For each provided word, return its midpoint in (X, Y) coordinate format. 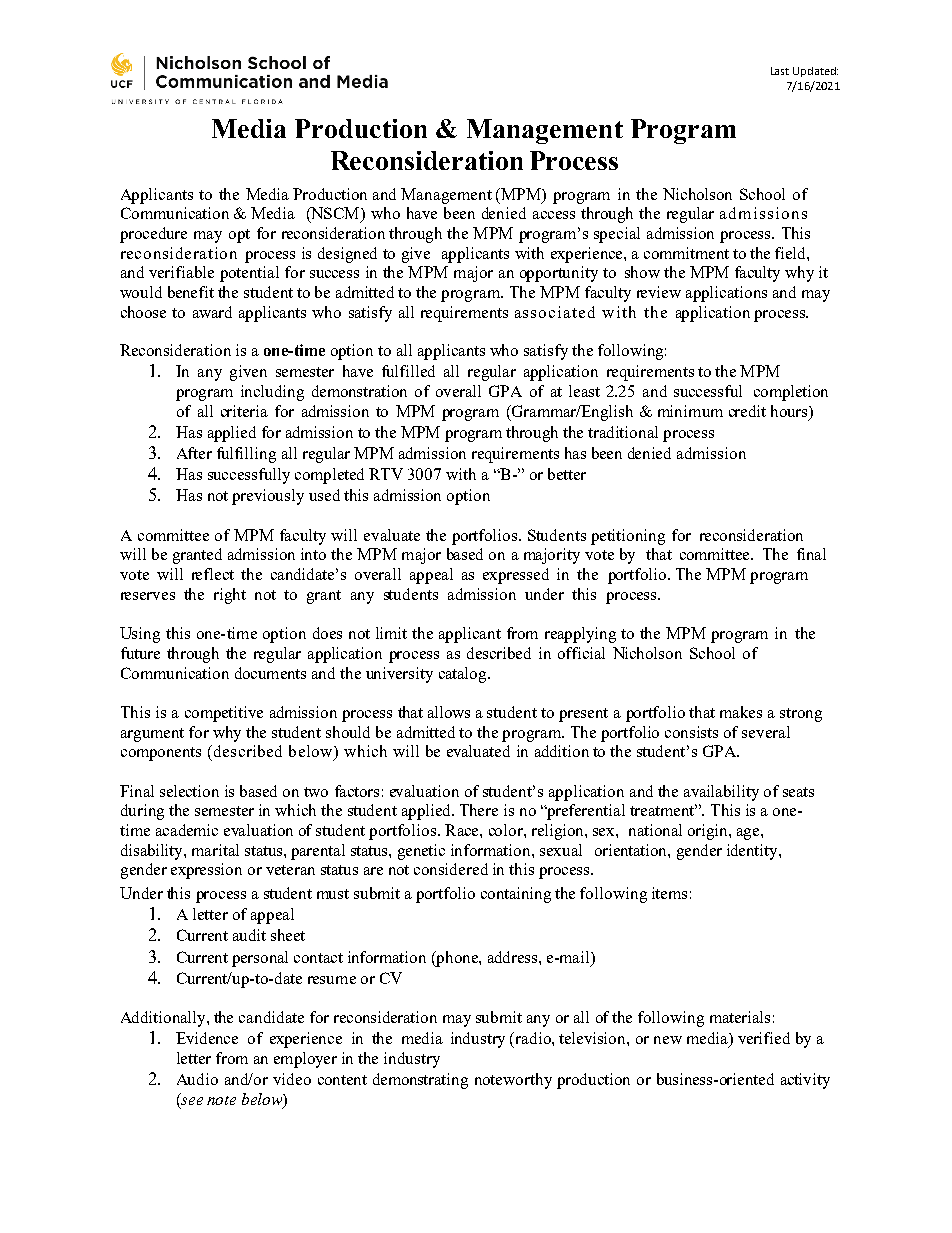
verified (764, 1038)
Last (780, 71)
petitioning (628, 537)
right (230, 596)
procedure (153, 235)
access (554, 215)
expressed (516, 576)
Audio (197, 1079)
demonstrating (420, 1081)
